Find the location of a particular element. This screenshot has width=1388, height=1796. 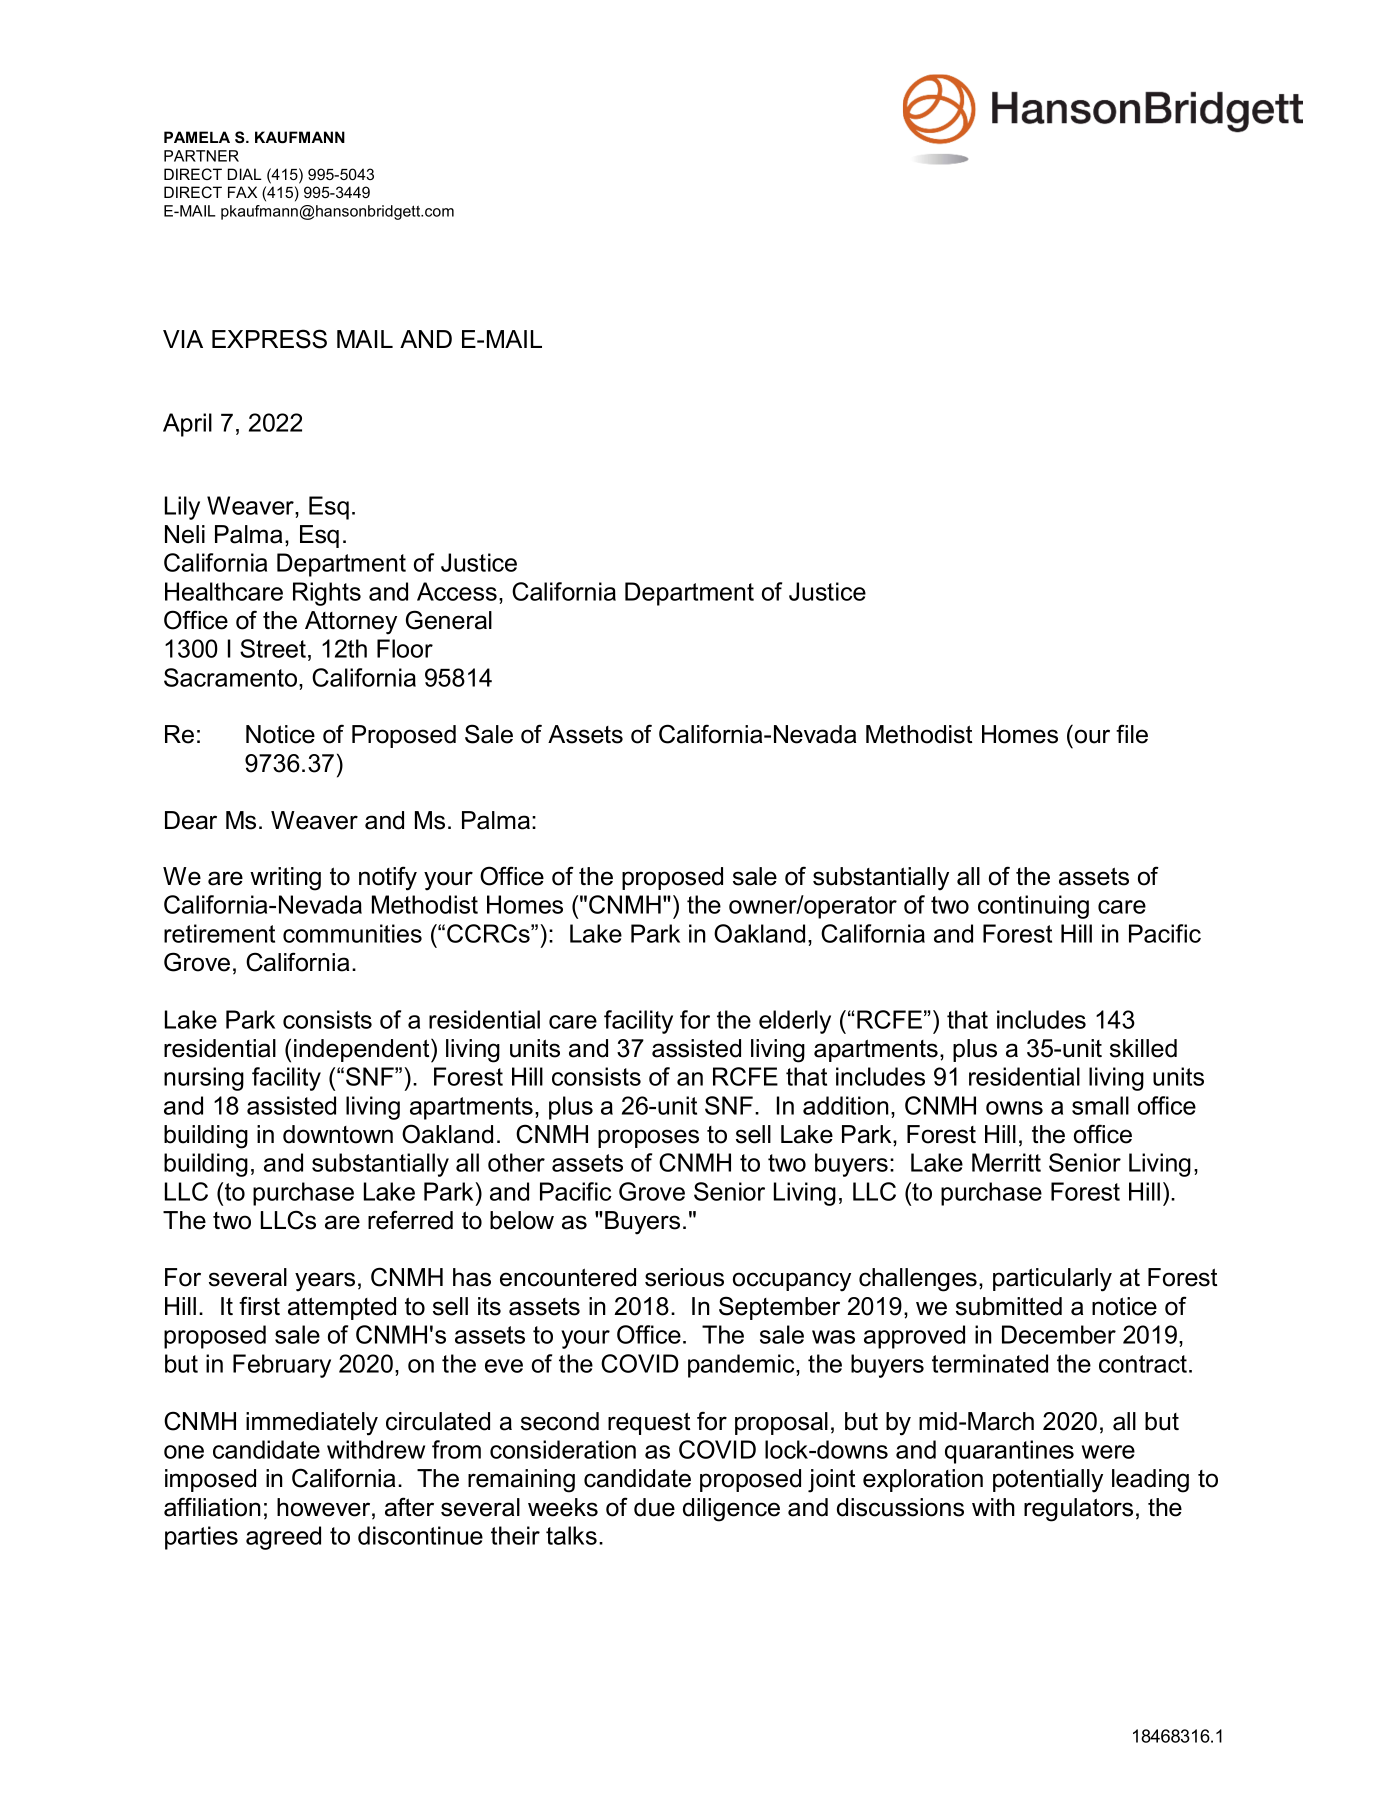

writing is located at coordinates (285, 879).
